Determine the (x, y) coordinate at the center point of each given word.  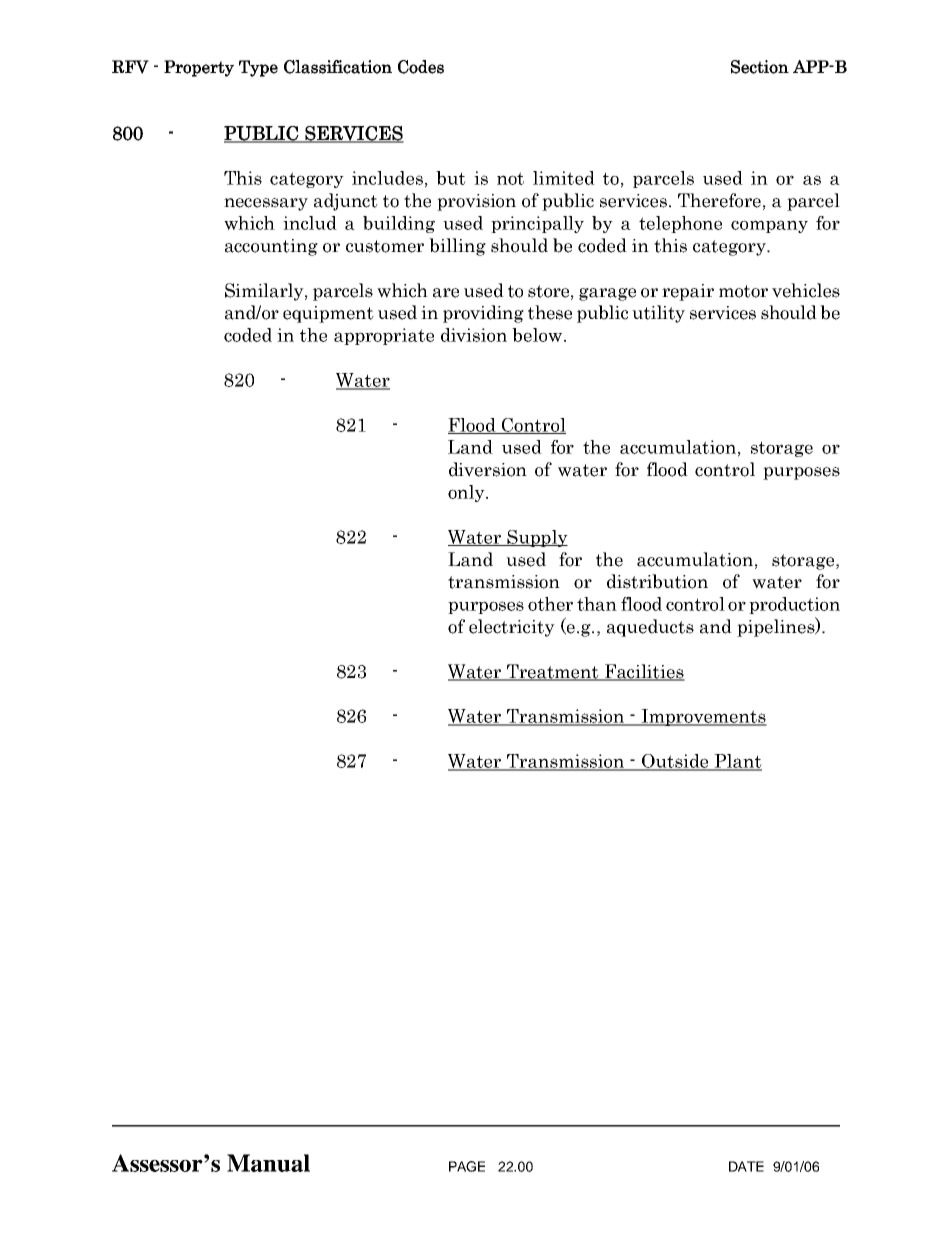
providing (483, 314)
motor (743, 291)
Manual (268, 1163)
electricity (512, 628)
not (510, 178)
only (467, 493)
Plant (737, 762)
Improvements (703, 717)
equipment (328, 314)
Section (760, 67)
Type (258, 68)
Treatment (553, 672)
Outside (675, 762)
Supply (537, 538)
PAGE (467, 1166)
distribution (657, 581)
